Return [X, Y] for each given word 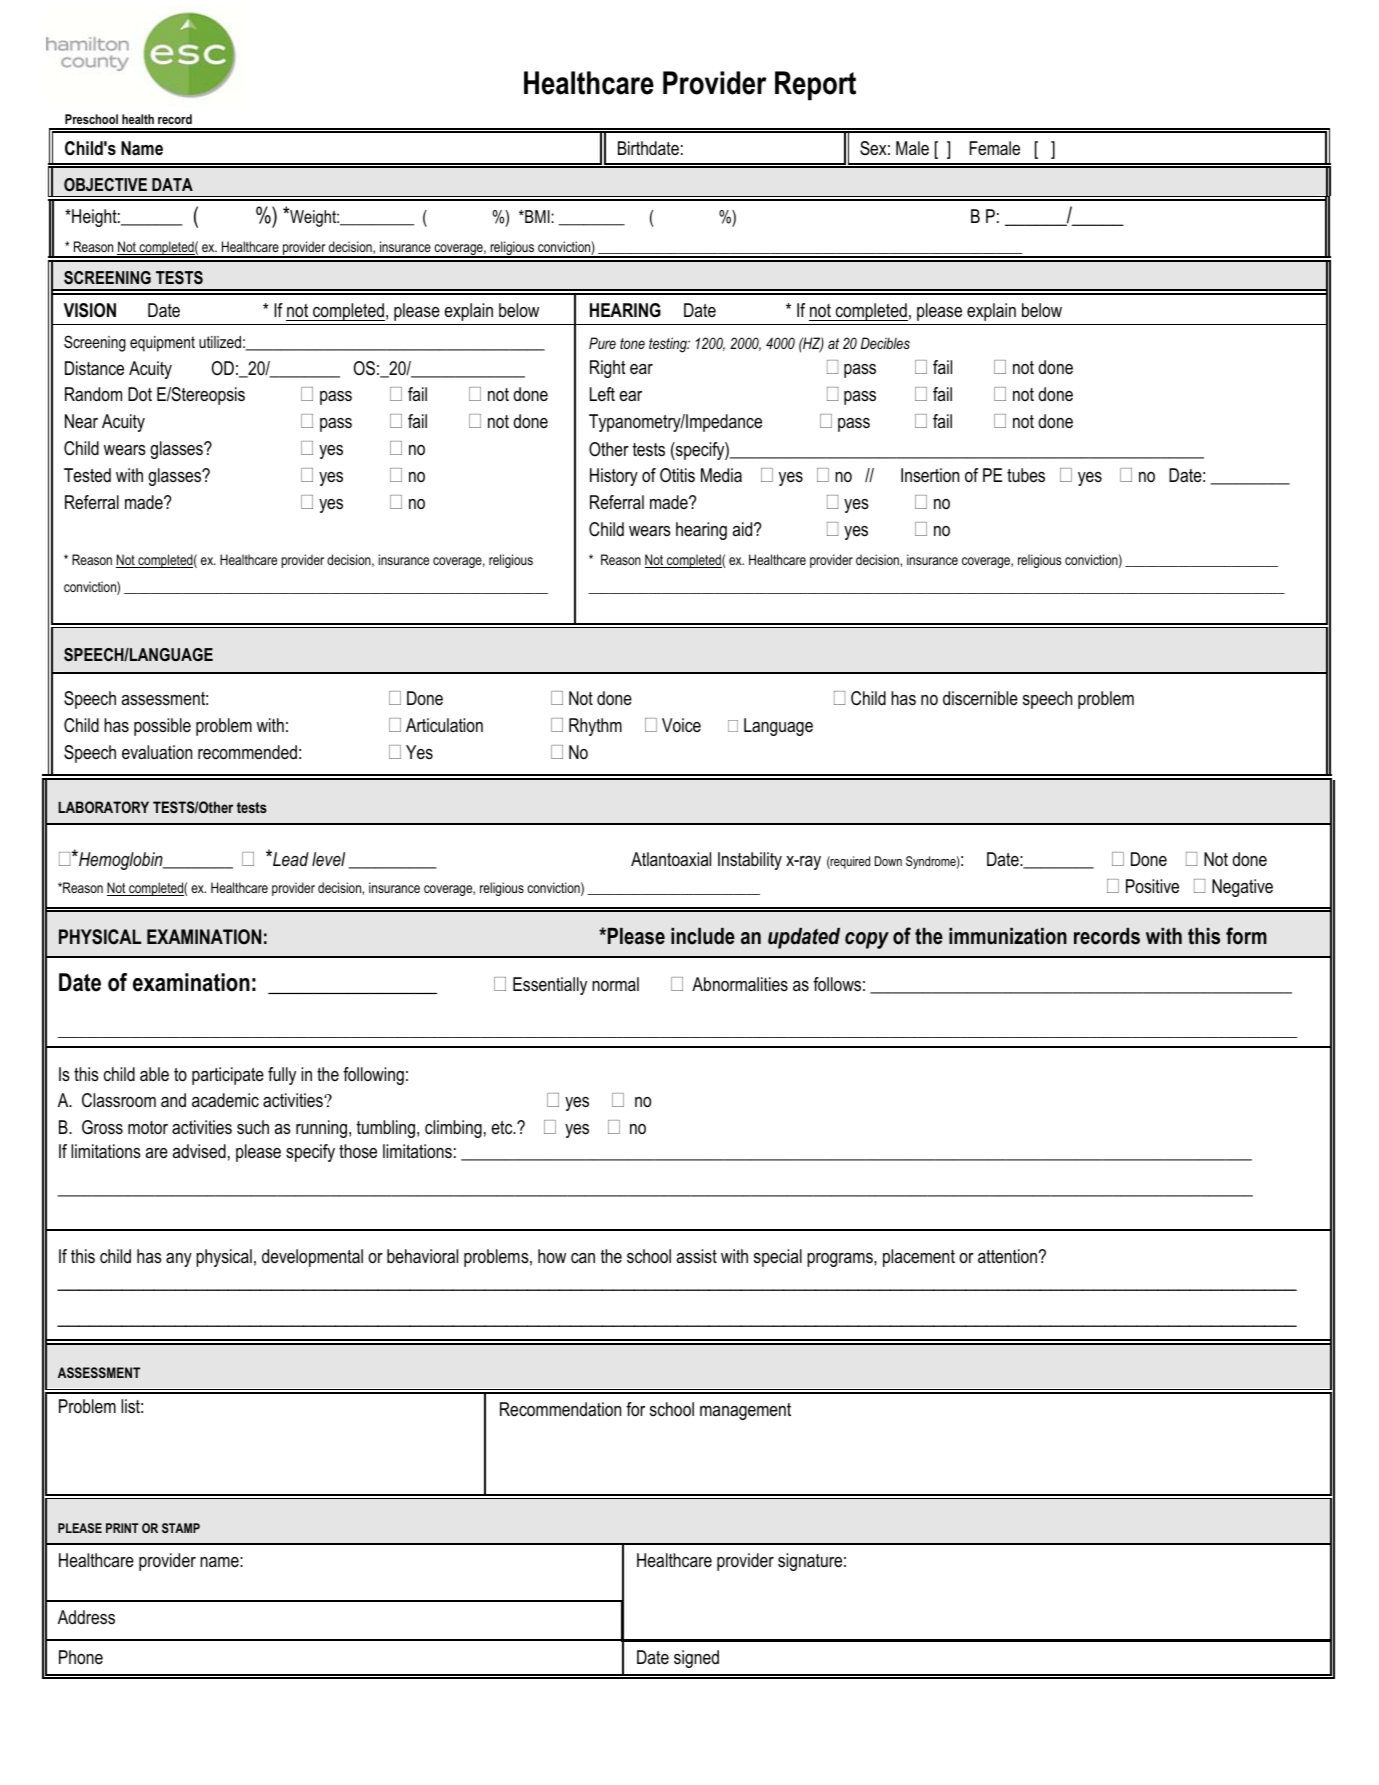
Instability [750, 861]
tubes [1026, 475]
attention [1008, 1256]
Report [815, 86]
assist [697, 1256]
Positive [1152, 886]
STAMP [181, 1528]
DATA [172, 184]
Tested [87, 475]
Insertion [930, 475]
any [179, 1260]
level [328, 859]
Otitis [677, 475]
